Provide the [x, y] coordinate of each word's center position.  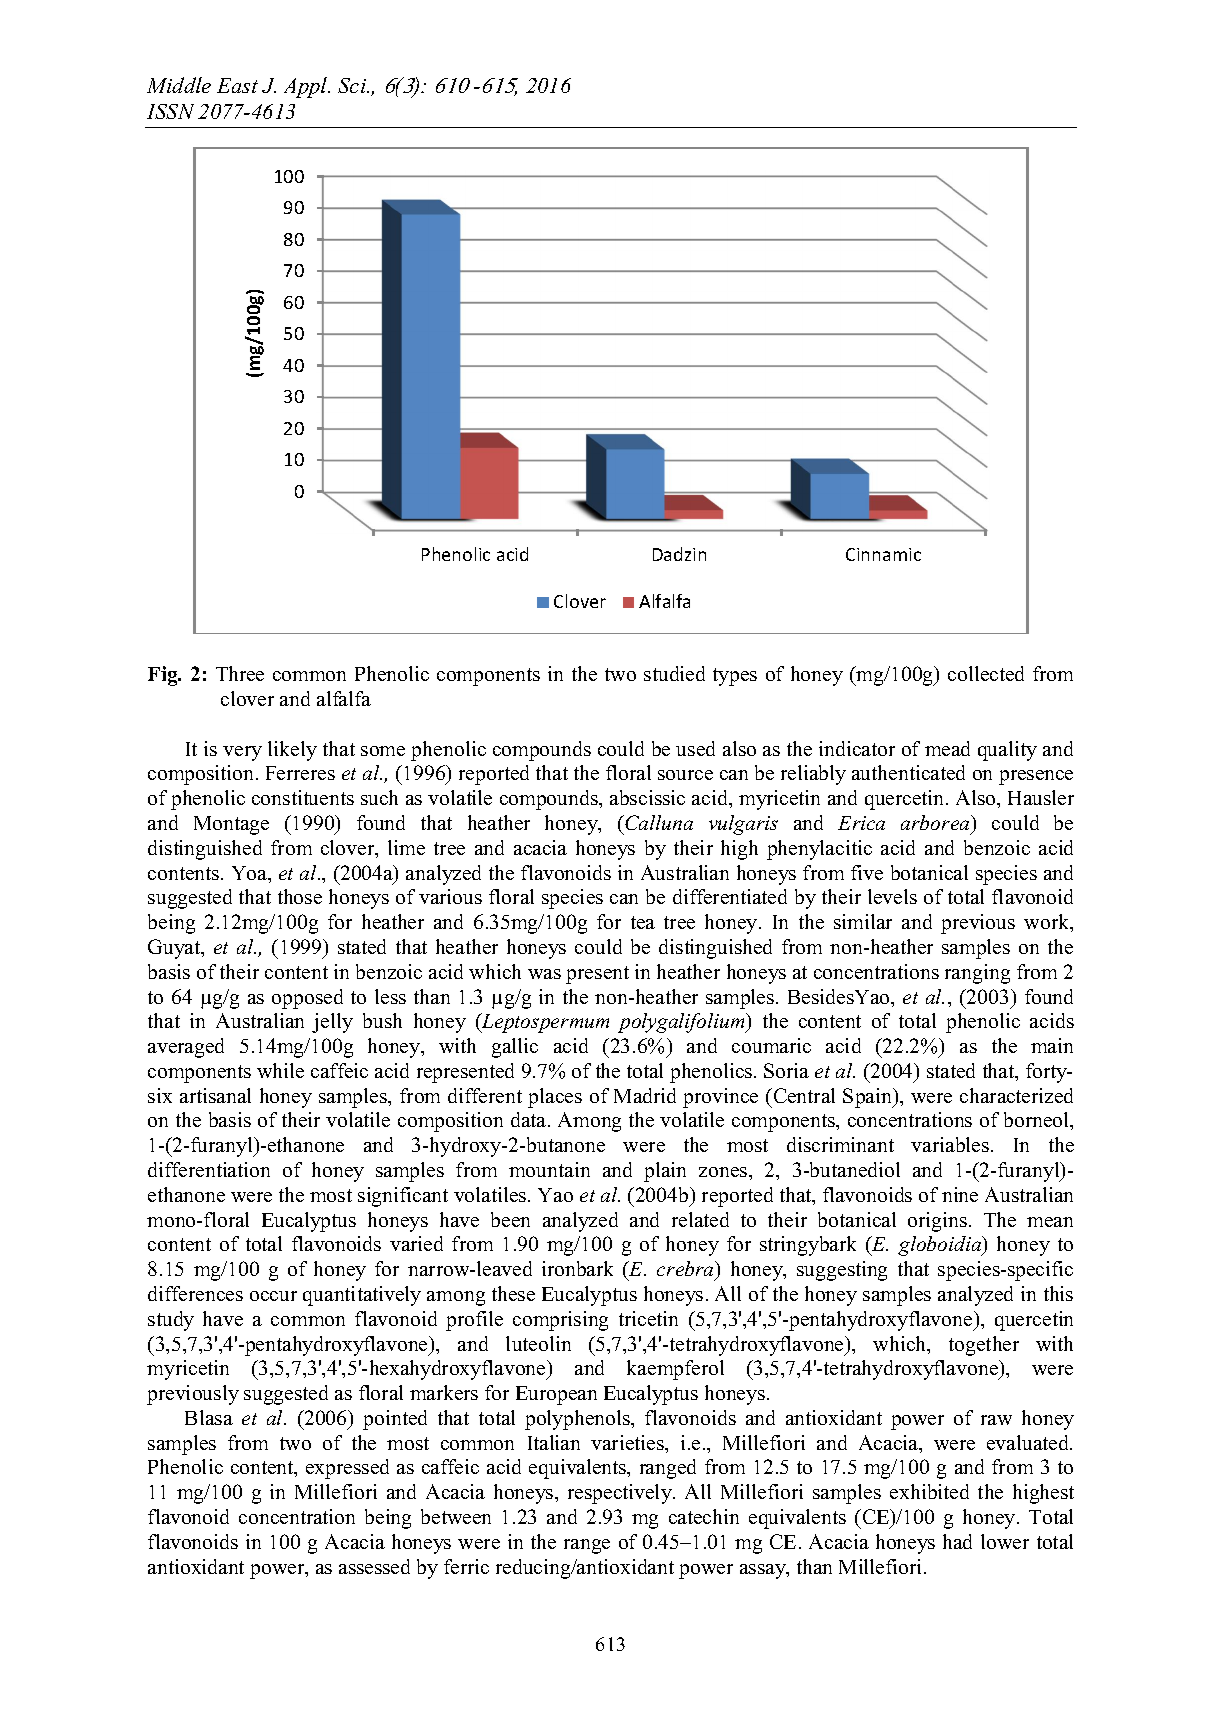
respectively [621, 1494]
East [237, 85]
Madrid [645, 1095]
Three [240, 673]
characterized [1016, 1095]
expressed [347, 1469]
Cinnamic [883, 554]
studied [674, 673]
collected [986, 673]
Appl [307, 87]
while [280, 1070]
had [957, 1541]
